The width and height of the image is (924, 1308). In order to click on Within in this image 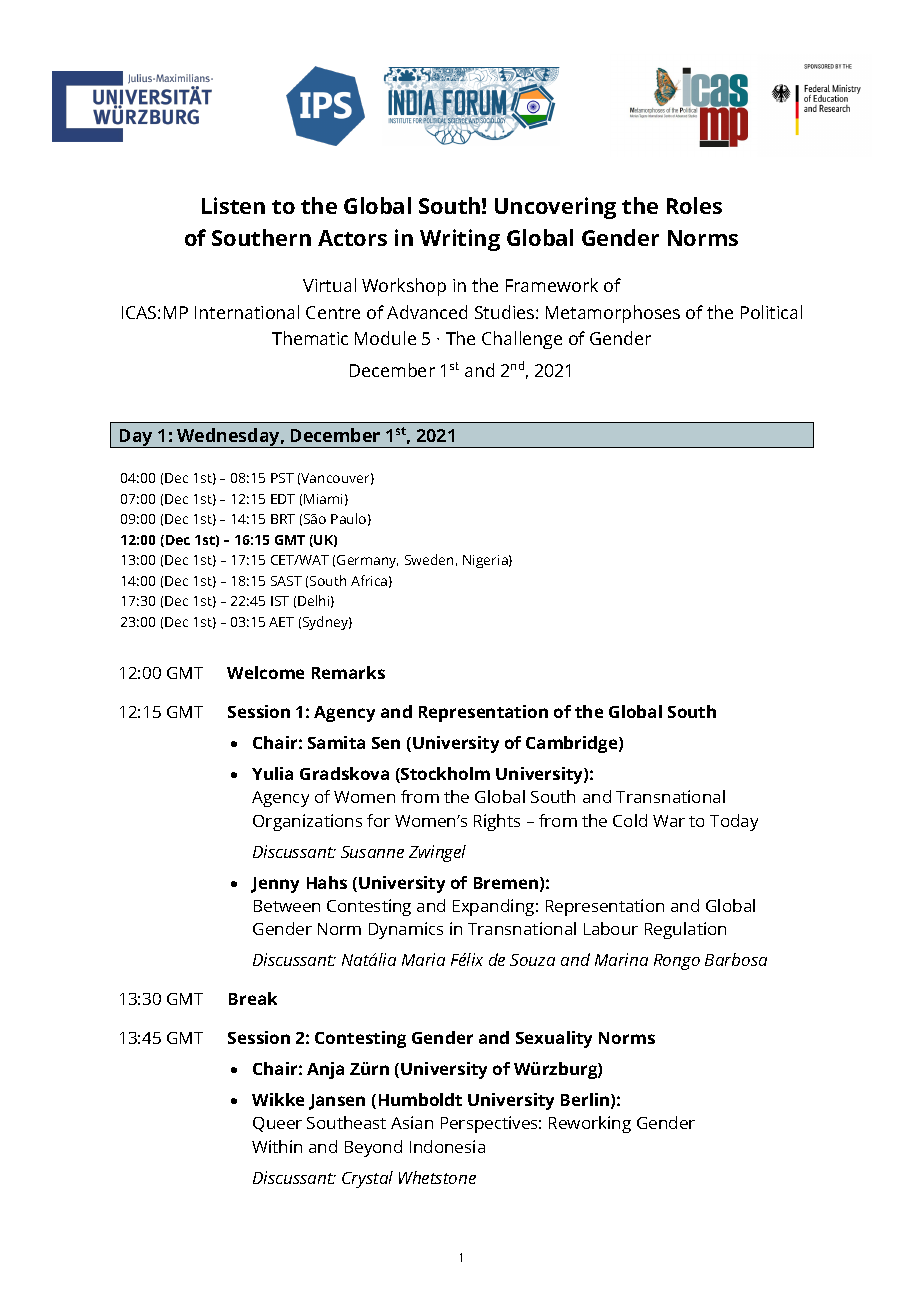, I will do `click(277, 1146)`.
